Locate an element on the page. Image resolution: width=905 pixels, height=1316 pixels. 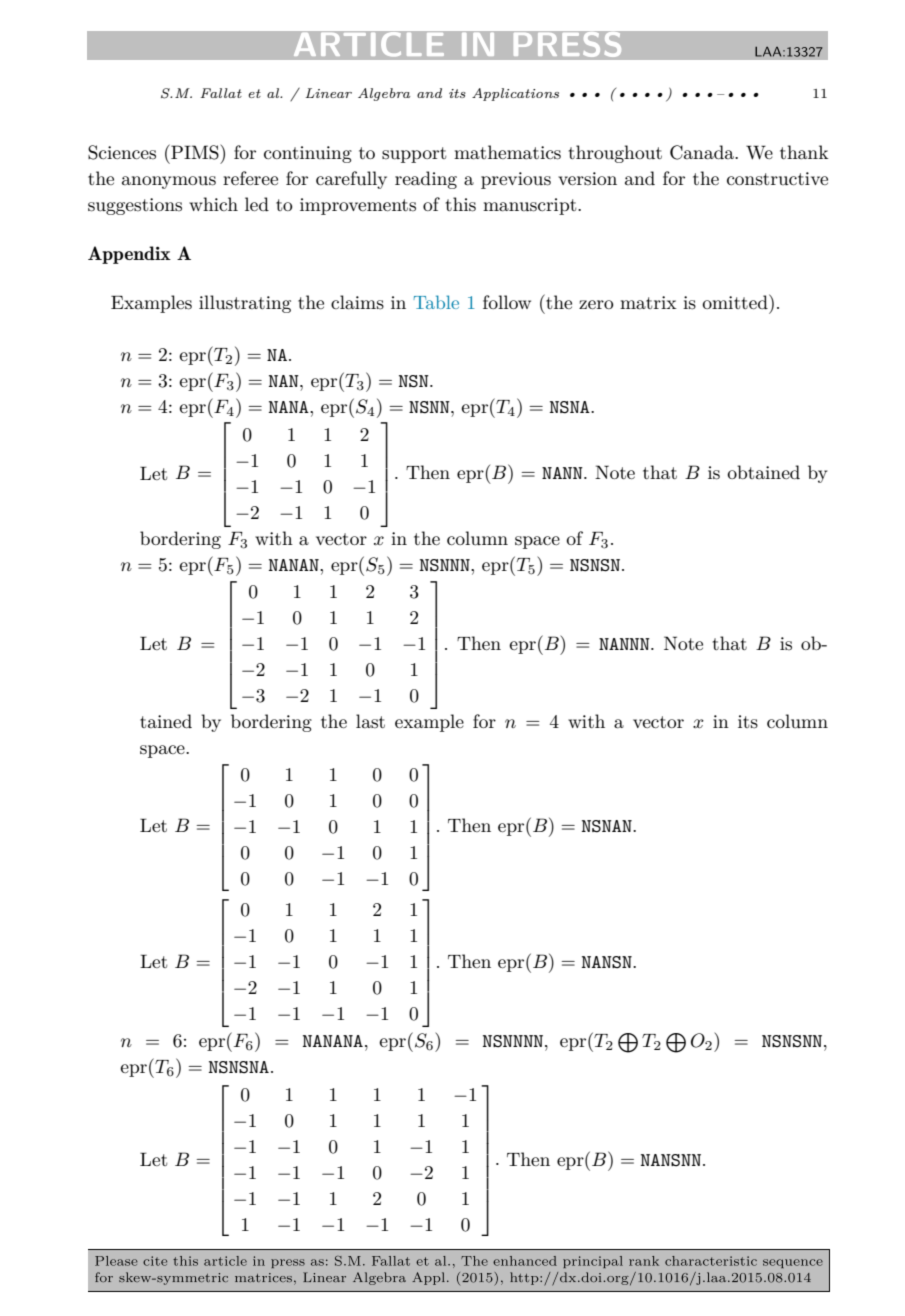
last is located at coordinates (370, 721).
